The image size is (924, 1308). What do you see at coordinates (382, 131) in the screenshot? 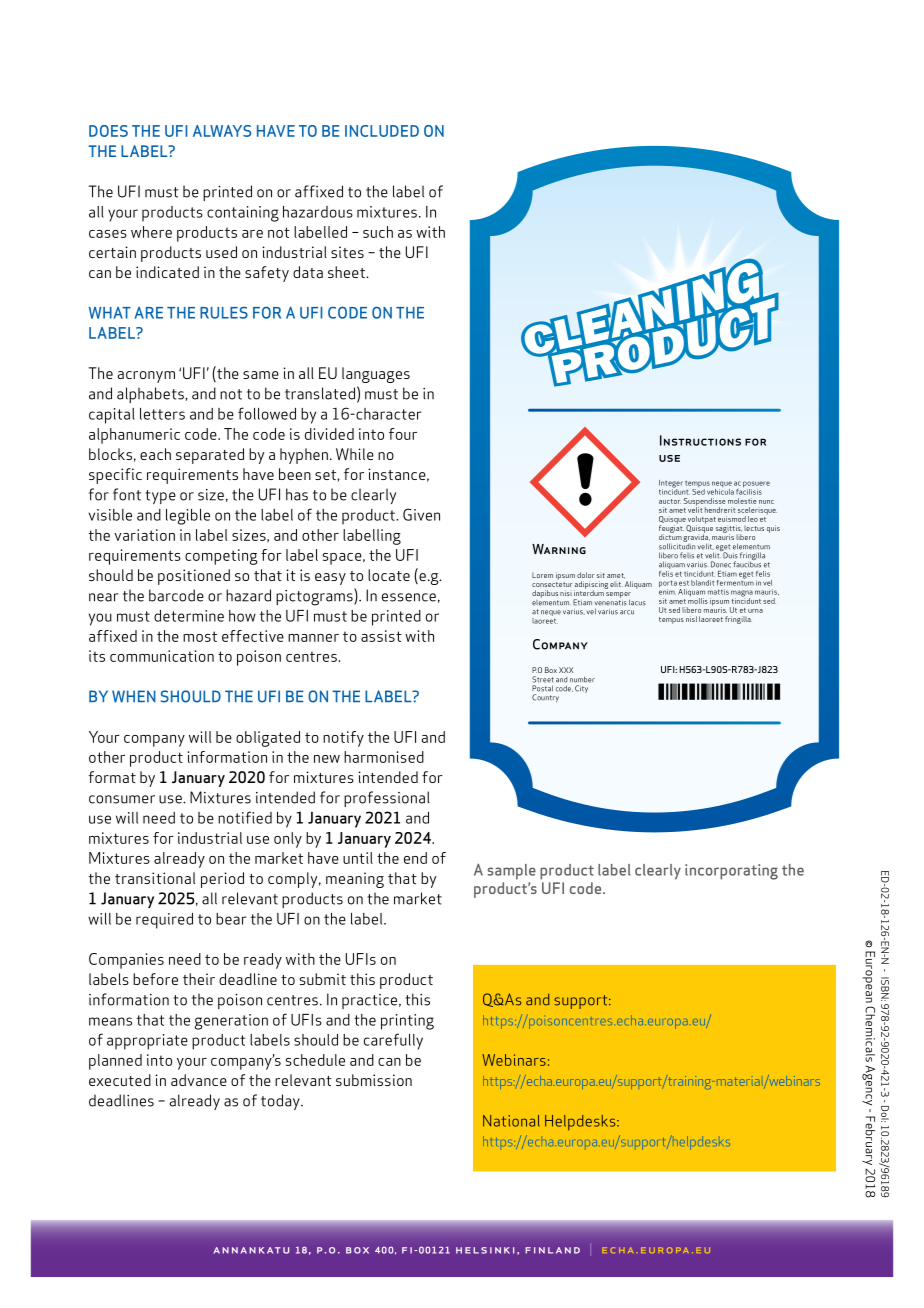
I see `INCLUDED` at bounding box center [382, 131].
